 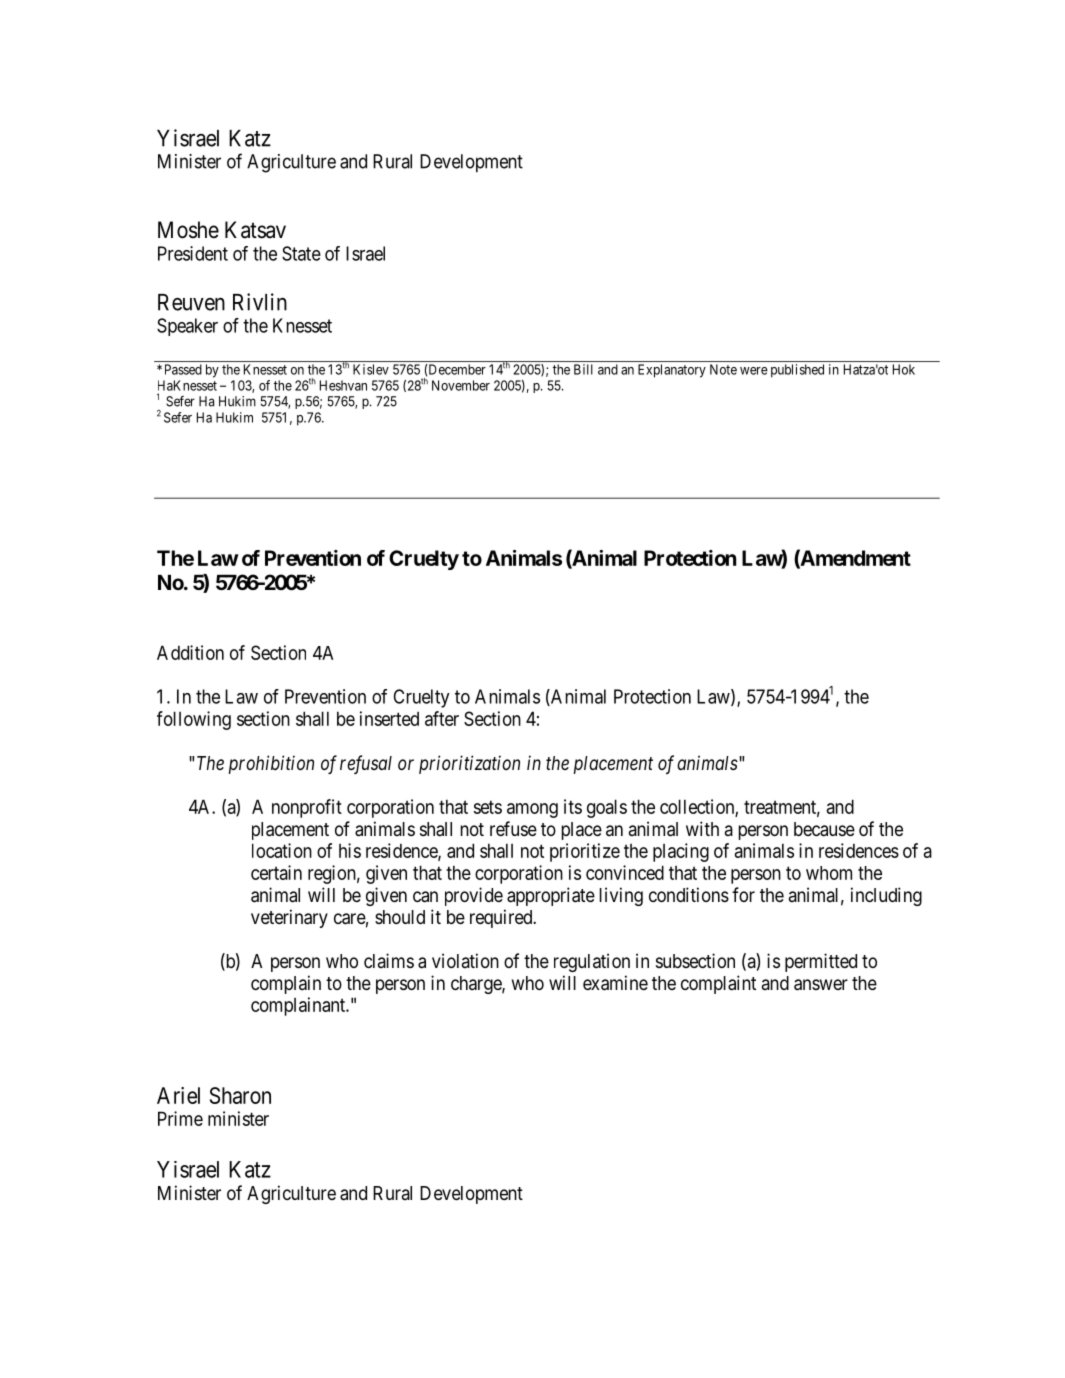 What do you see at coordinates (301, 253) in the image?
I see `State` at bounding box center [301, 253].
